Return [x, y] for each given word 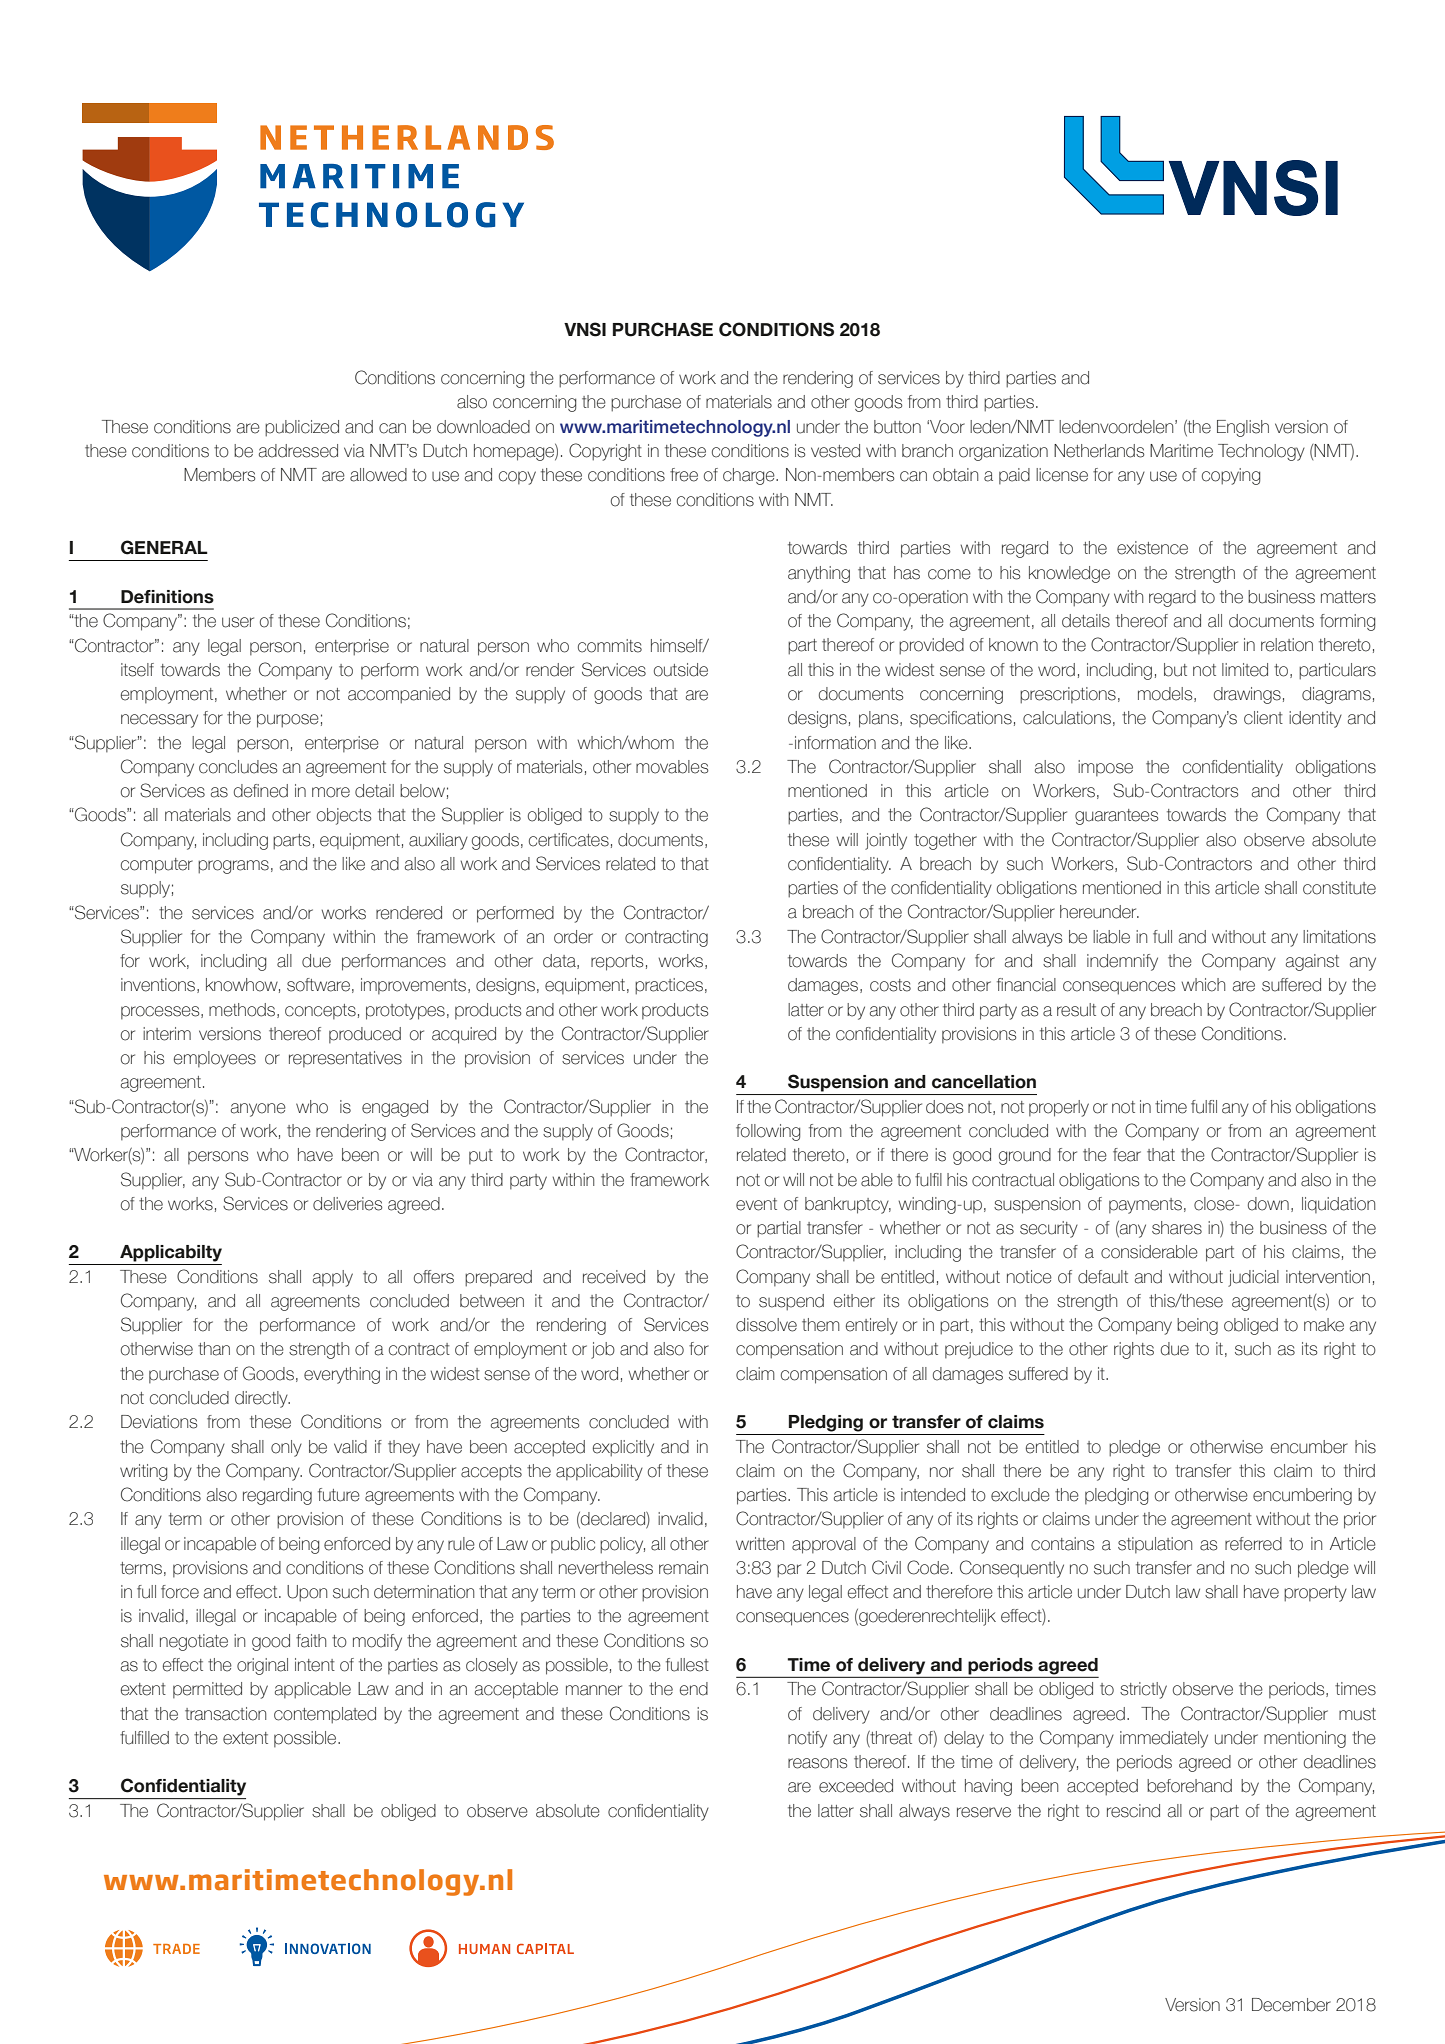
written [760, 1544]
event [756, 1204]
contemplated [325, 1715]
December [1291, 2005]
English [1243, 428]
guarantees [1116, 817]
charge [750, 476]
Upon [307, 1593]
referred [1253, 1544]
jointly [886, 841]
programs [233, 867]
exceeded [856, 1786]
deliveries [347, 1204]
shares [1177, 1228]
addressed [298, 451]
